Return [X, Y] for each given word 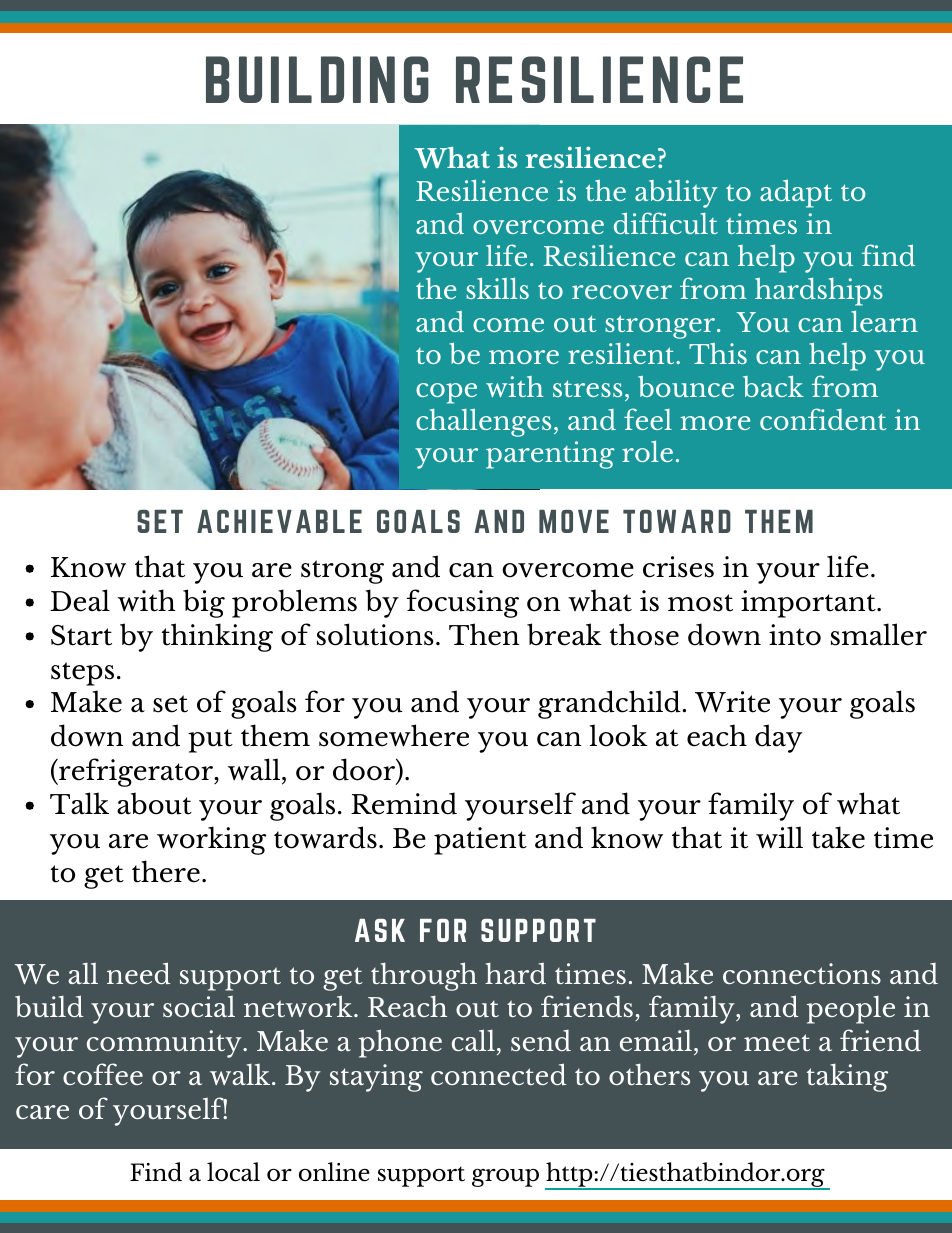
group [505, 1177]
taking [847, 1078]
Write [732, 702]
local [233, 1172]
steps [82, 674]
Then [484, 634]
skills [497, 288]
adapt [796, 193]
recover [622, 292]
